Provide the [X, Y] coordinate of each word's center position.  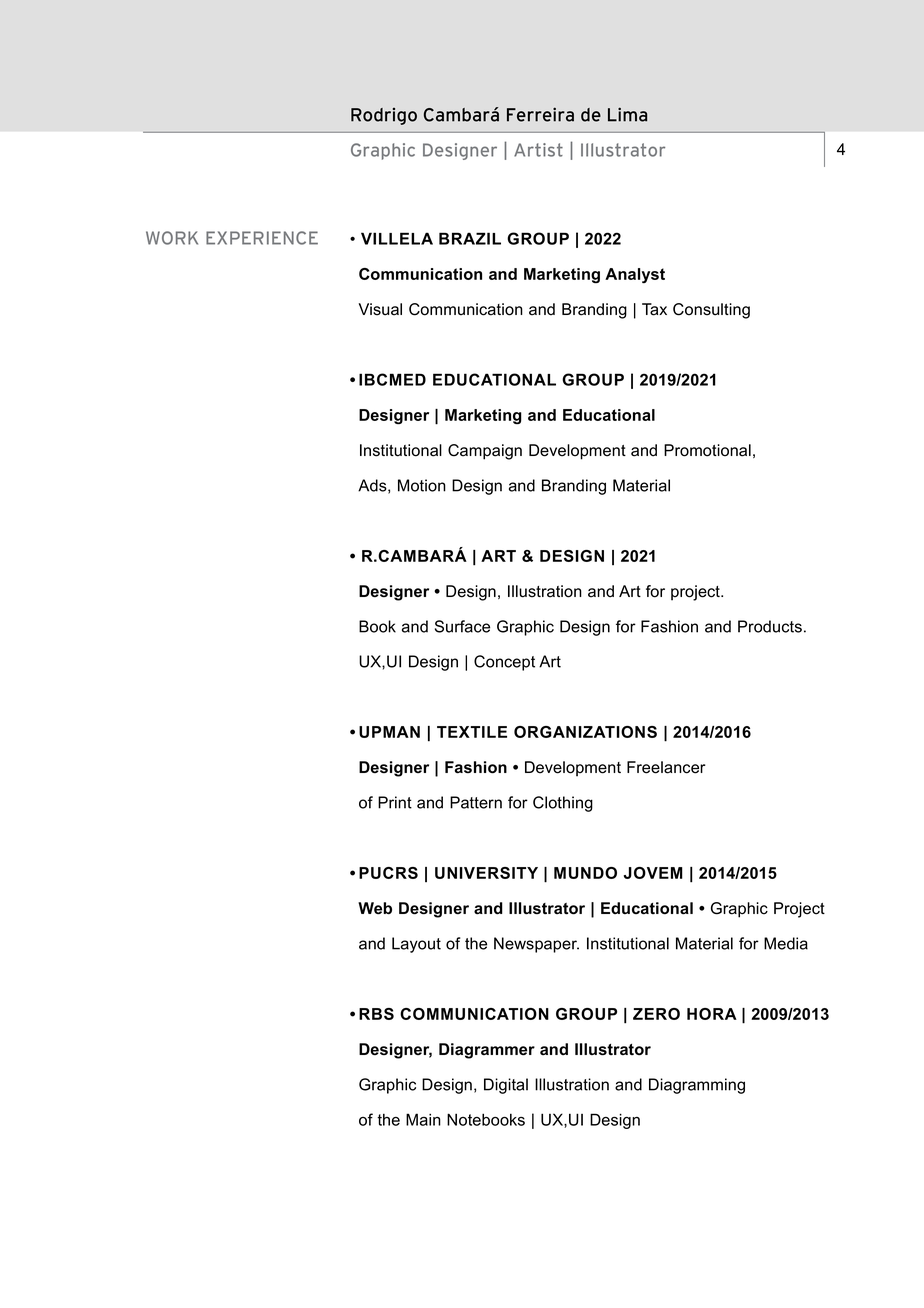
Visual [380, 309]
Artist [538, 150]
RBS [376, 1014]
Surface [462, 626]
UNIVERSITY [486, 873]
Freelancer [666, 767]
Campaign [485, 452]
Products [770, 626]
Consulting [711, 311]
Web [375, 908]
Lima [627, 114]
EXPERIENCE [262, 238]
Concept [504, 663]
